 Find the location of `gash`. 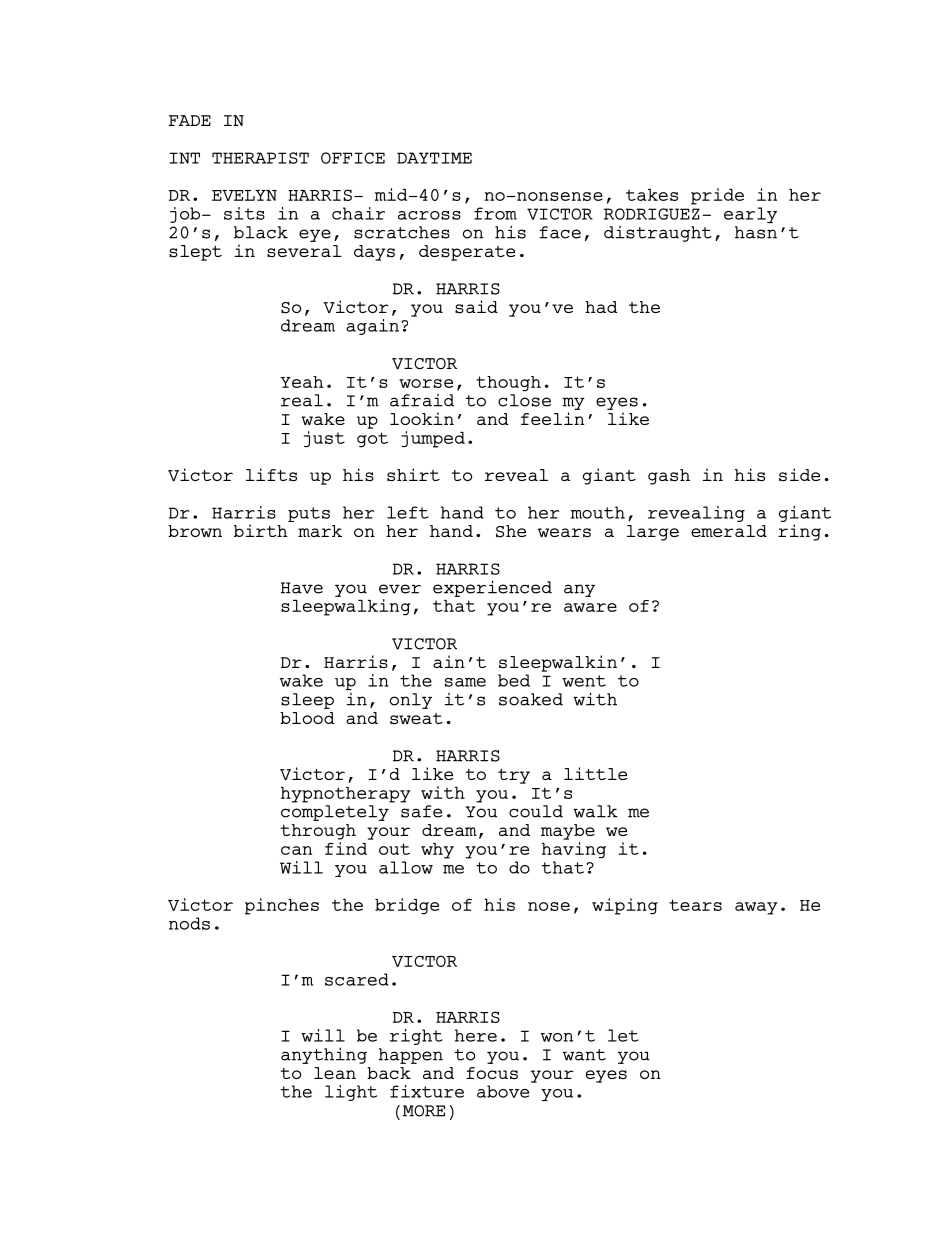

gash is located at coordinates (669, 477).
